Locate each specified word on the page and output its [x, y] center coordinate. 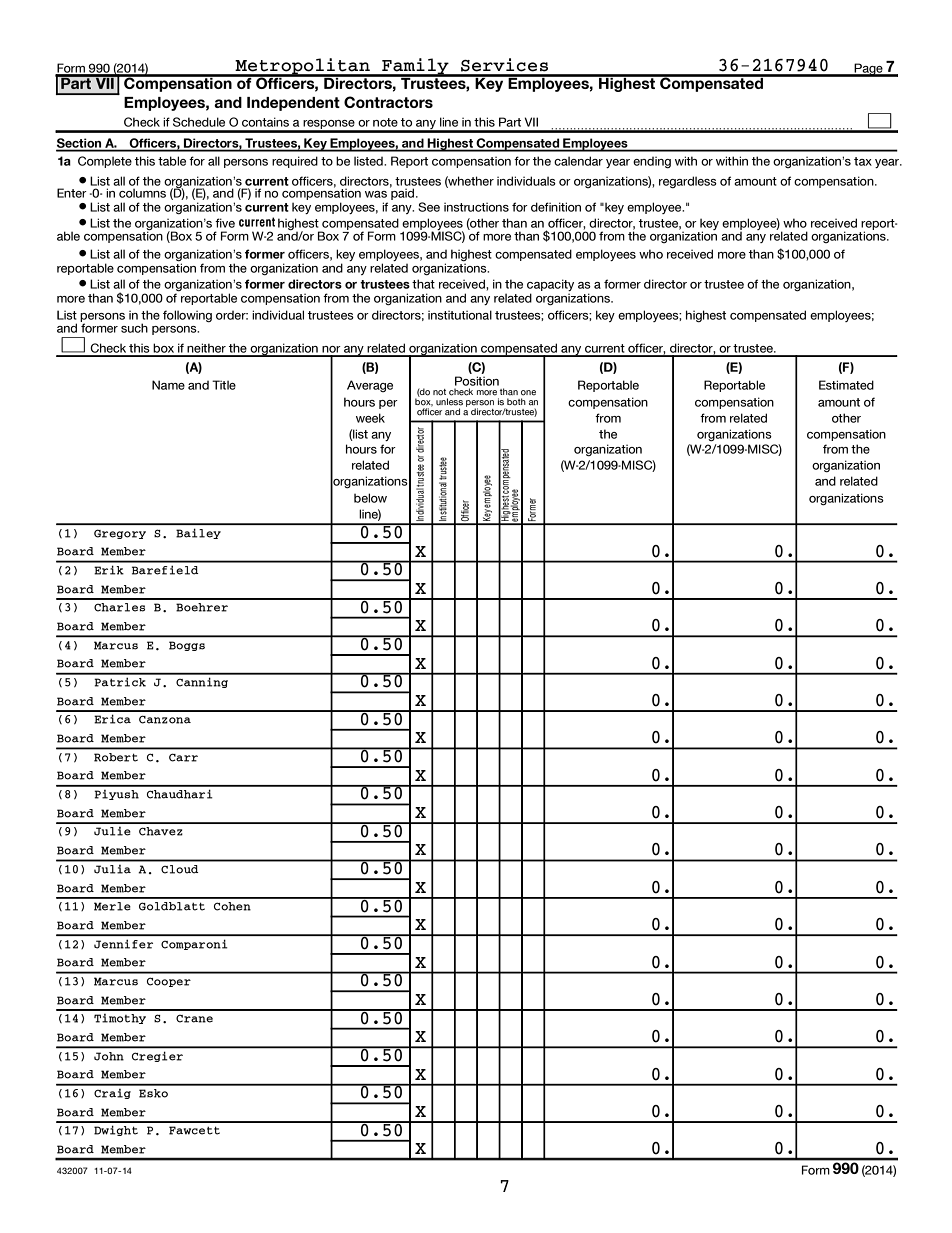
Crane [194, 1019]
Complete [105, 162]
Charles [119, 607]
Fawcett [194, 1130]
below [370, 498]
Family [415, 67]
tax [863, 161]
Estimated [846, 385]
